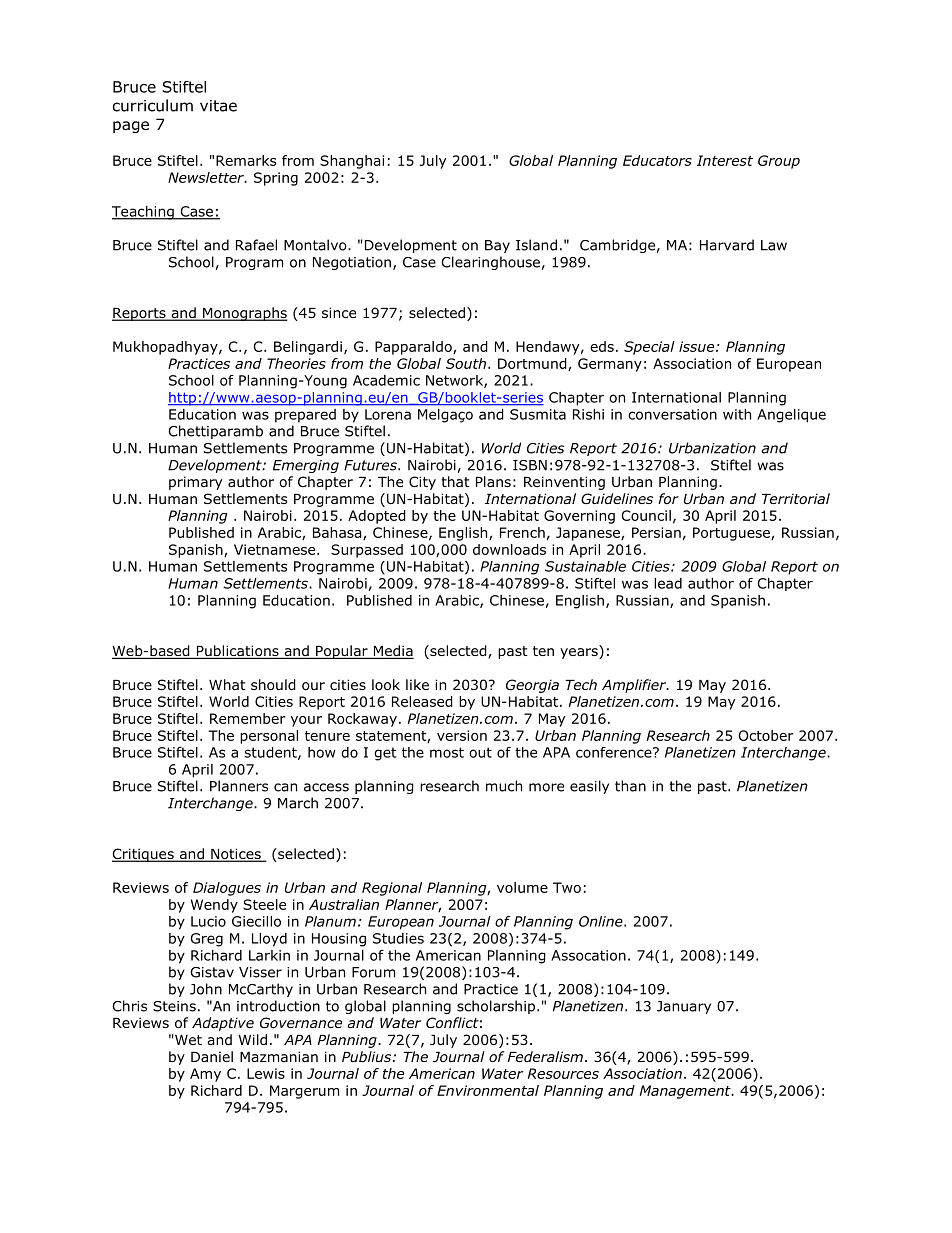 The width and height of the image is (952, 1233). What do you see at coordinates (212, 1056) in the image?
I see `Daniel` at bounding box center [212, 1056].
